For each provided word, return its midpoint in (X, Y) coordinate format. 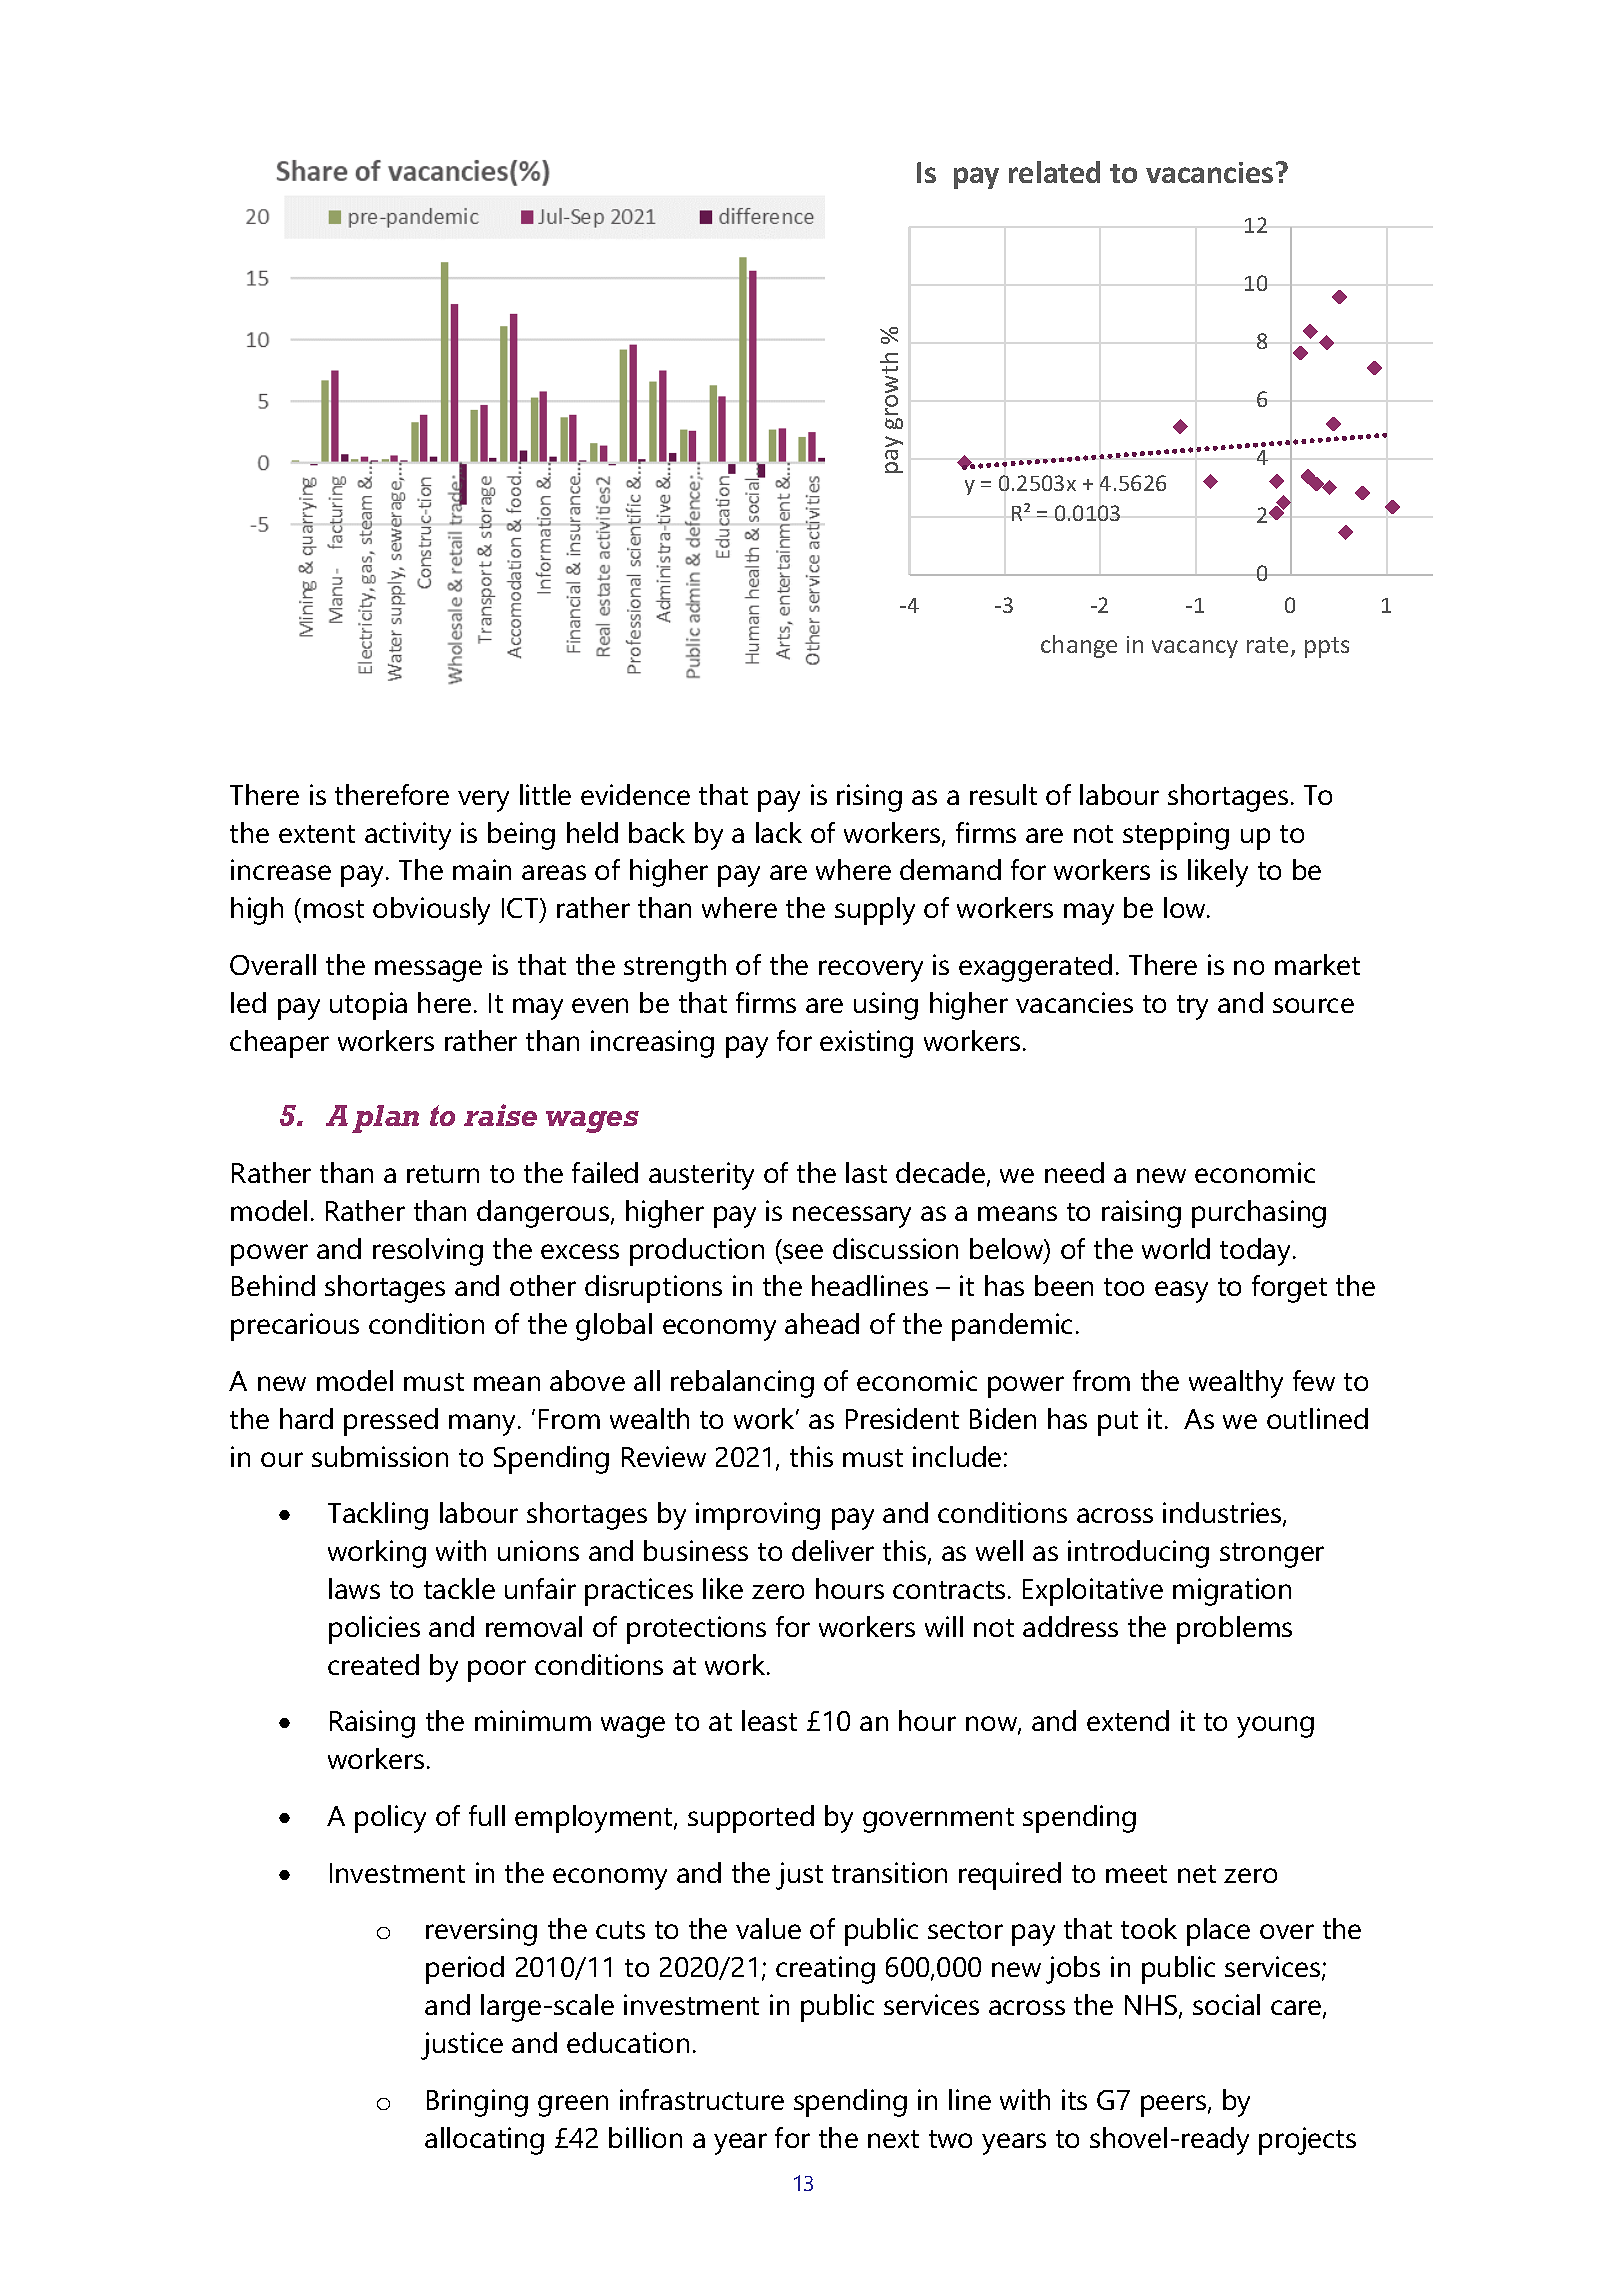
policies (374, 1630)
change (1079, 646)
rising (869, 798)
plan (385, 1119)
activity (408, 836)
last (866, 1172)
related (1054, 172)
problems (1234, 1630)
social (1226, 2004)
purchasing (1259, 1214)
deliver (833, 1550)
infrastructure (702, 2099)
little (545, 794)
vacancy (1195, 649)
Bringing (477, 2103)
